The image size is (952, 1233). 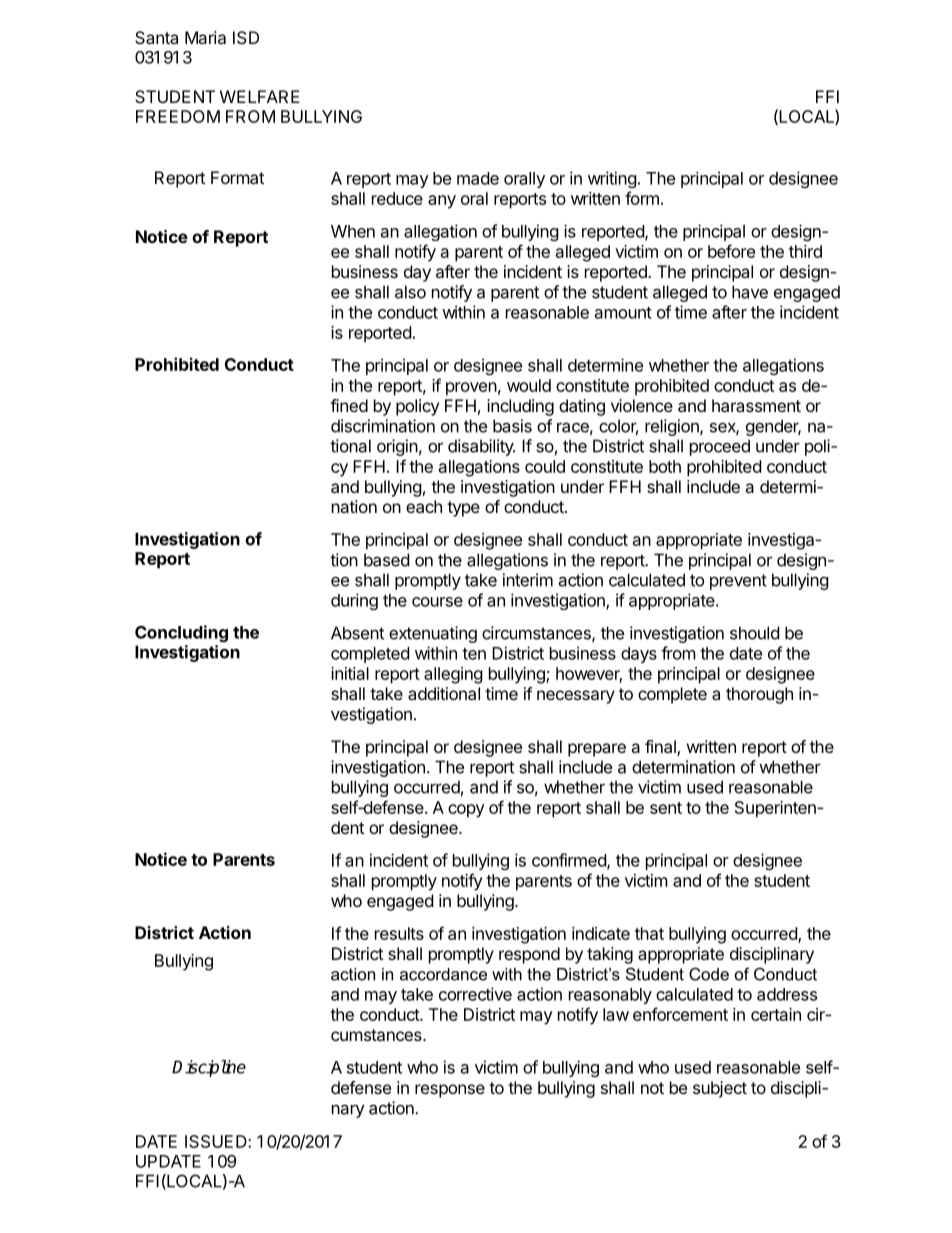 What do you see at coordinates (612, 179) in the document?
I see `writing` at bounding box center [612, 179].
